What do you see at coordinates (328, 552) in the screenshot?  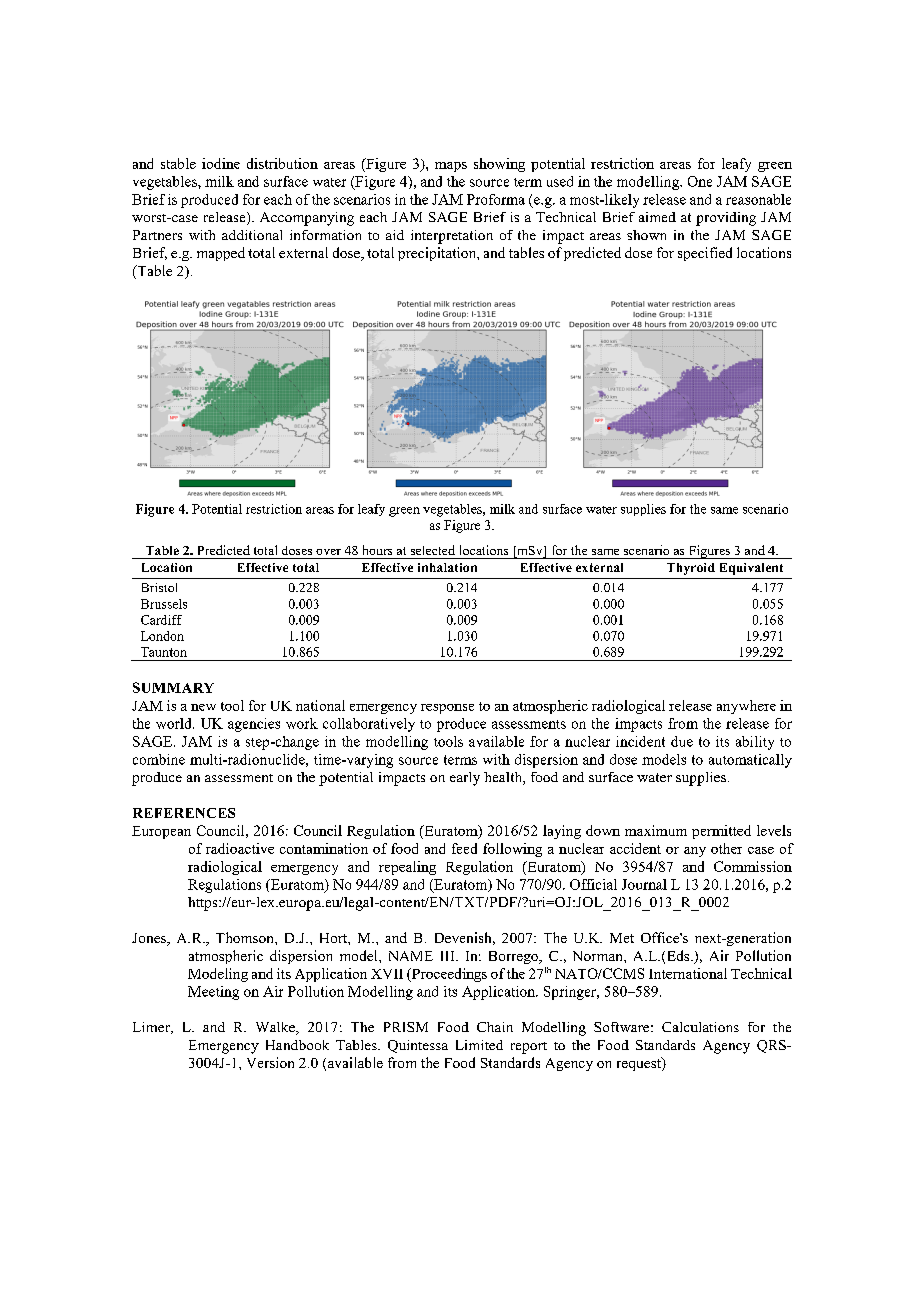 I see `over` at bounding box center [328, 552].
